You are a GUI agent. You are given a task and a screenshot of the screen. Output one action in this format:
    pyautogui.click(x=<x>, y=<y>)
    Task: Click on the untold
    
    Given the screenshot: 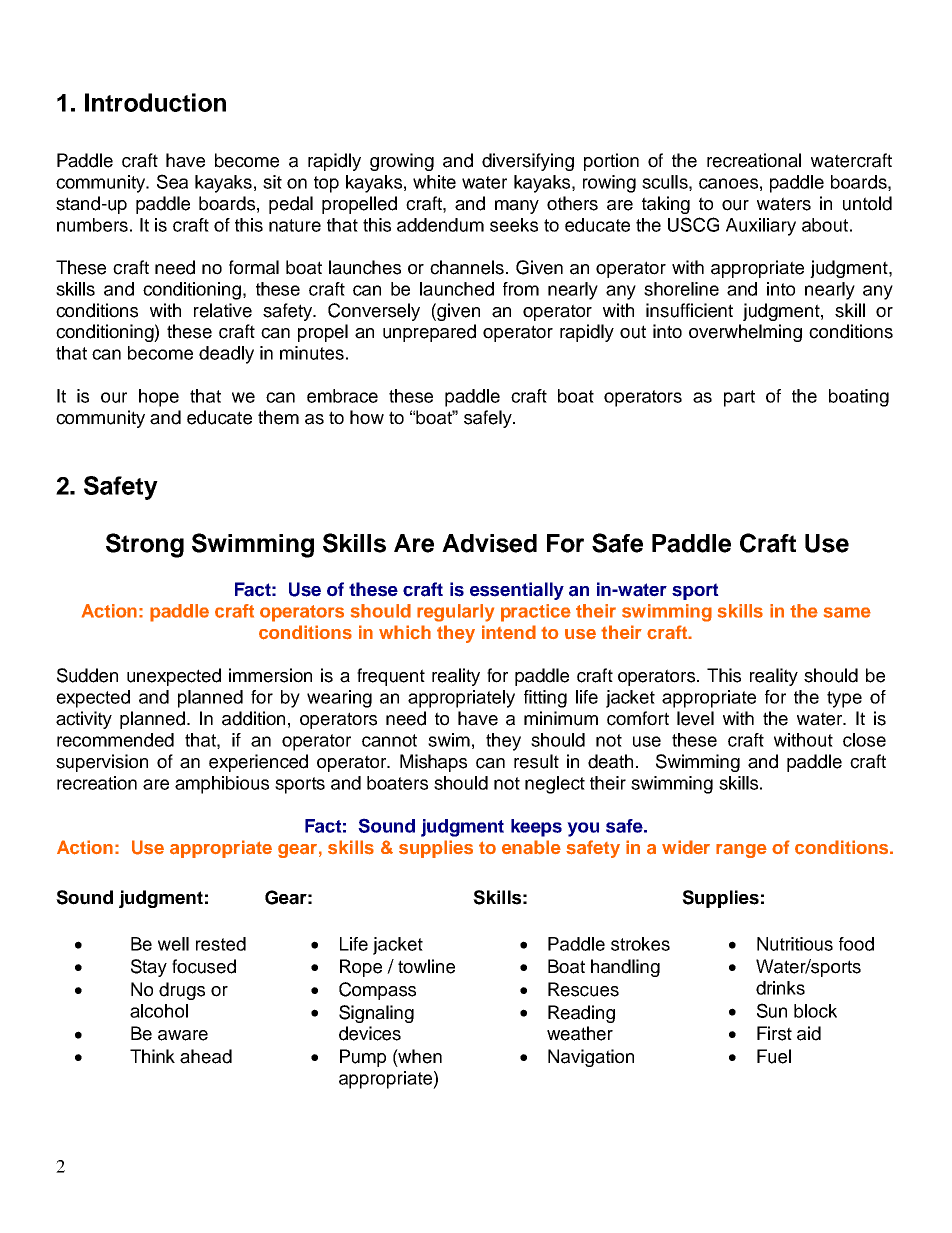 What is the action you would take?
    pyautogui.click(x=867, y=203)
